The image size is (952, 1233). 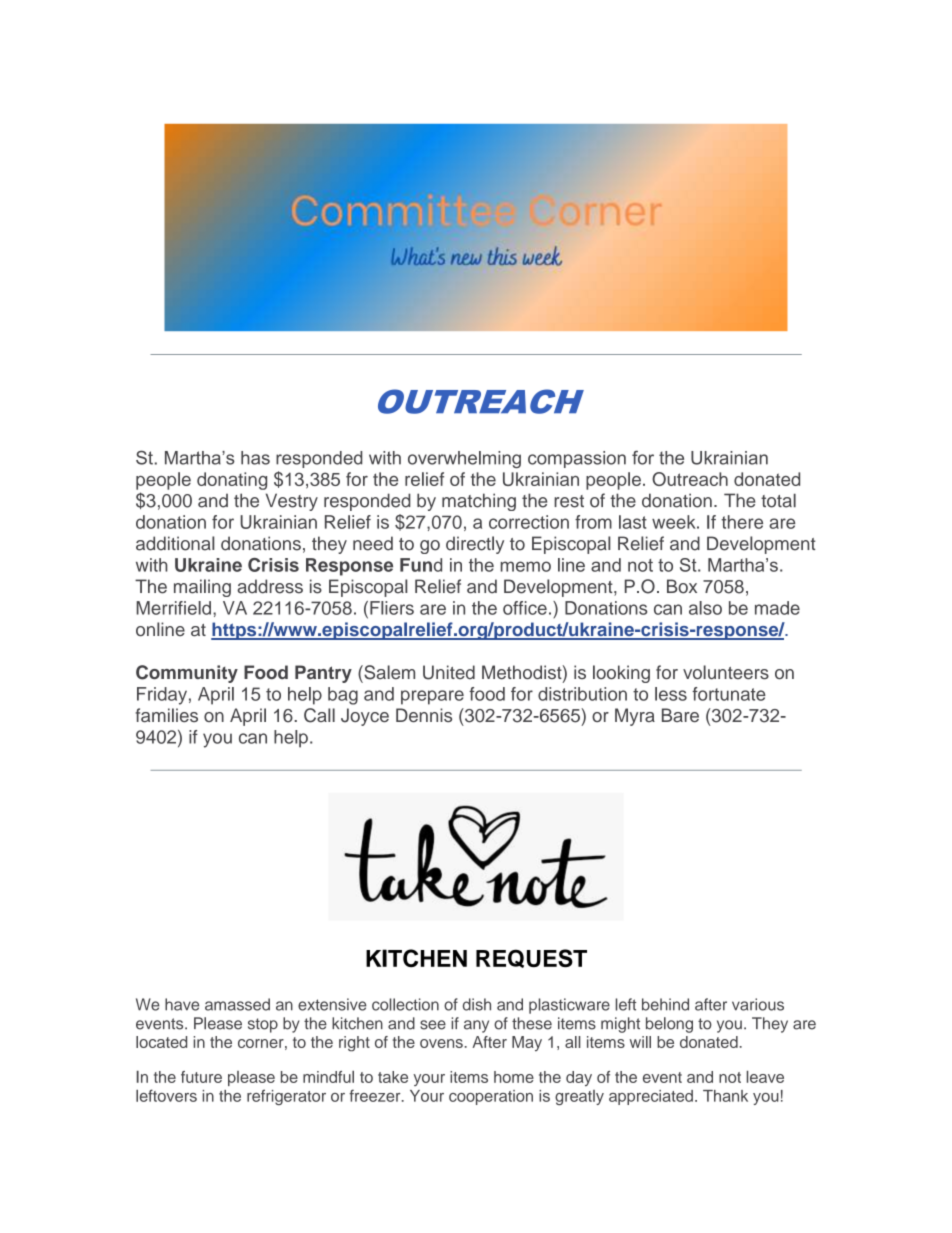 What do you see at coordinates (491, 1097) in the document?
I see `cooperation` at bounding box center [491, 1097].
